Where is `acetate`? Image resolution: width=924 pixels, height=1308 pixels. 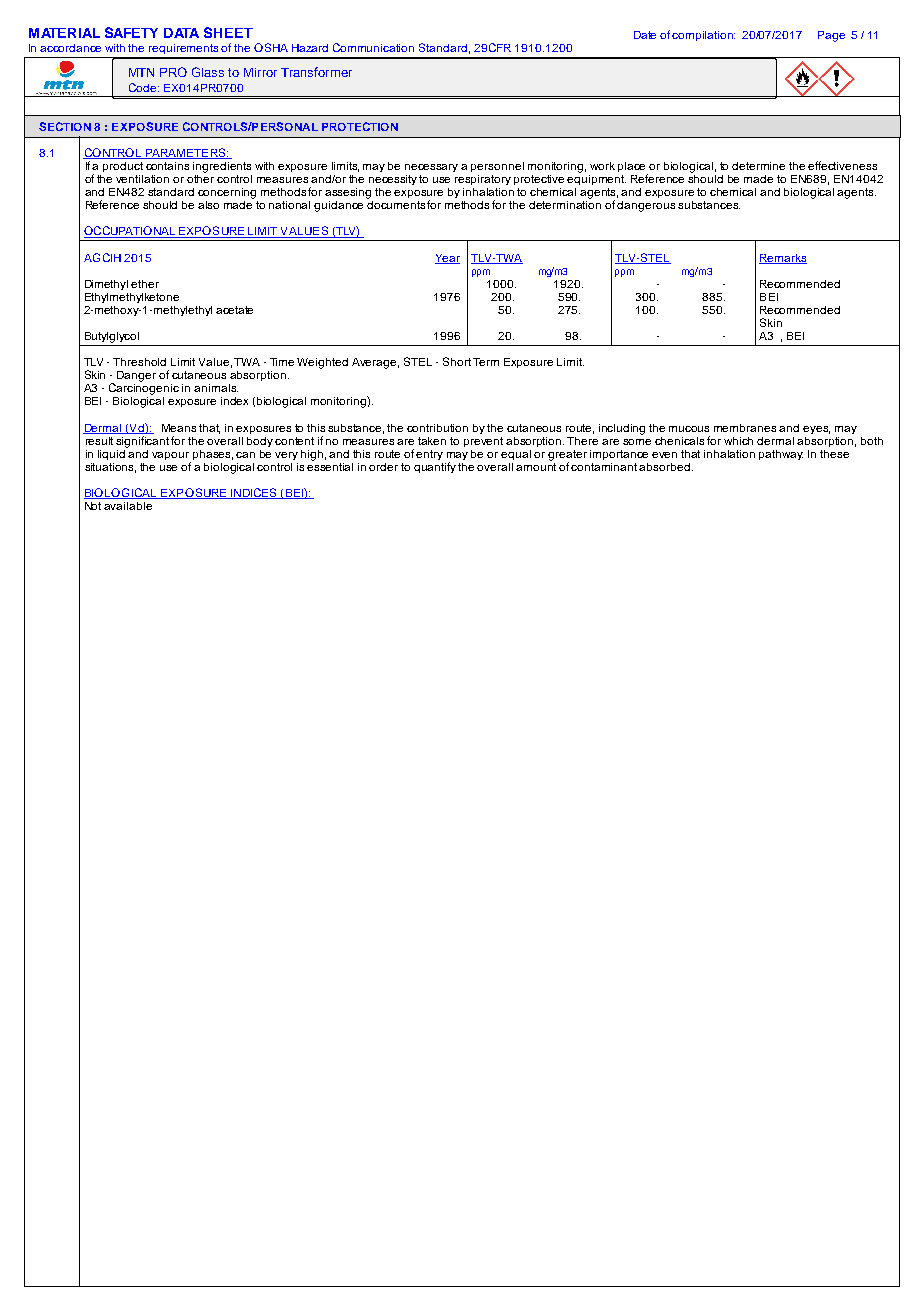
acetate is located at coordinates (234, 310).
